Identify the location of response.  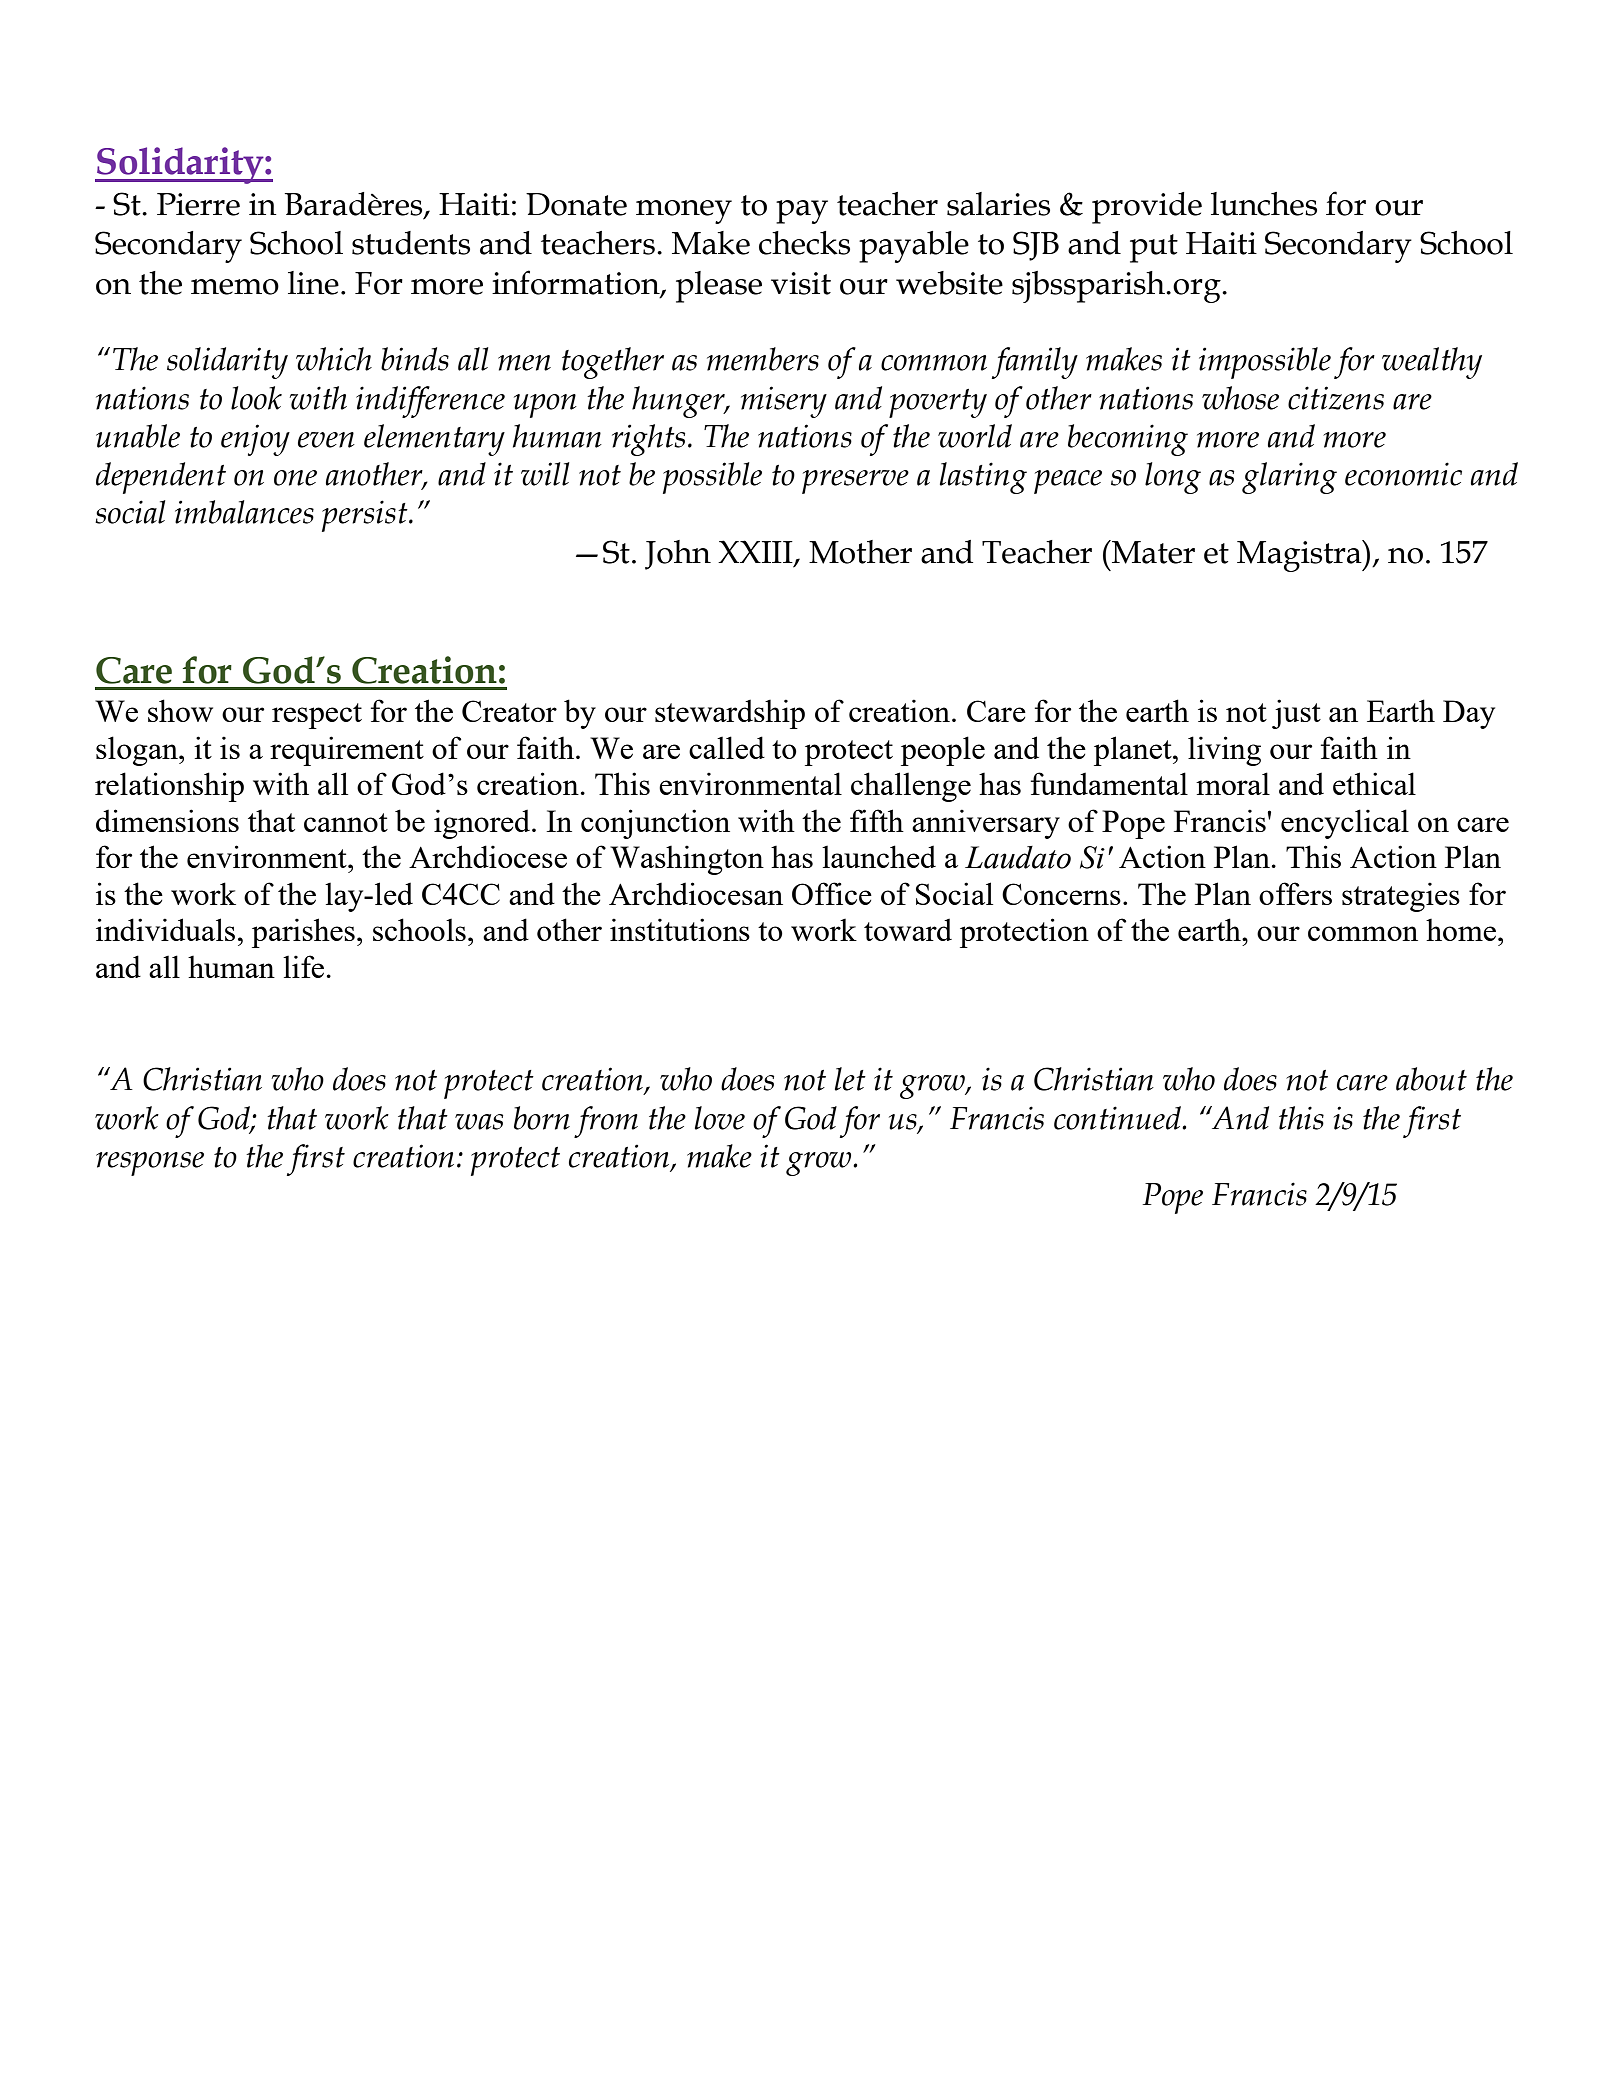
(150, 1164).
